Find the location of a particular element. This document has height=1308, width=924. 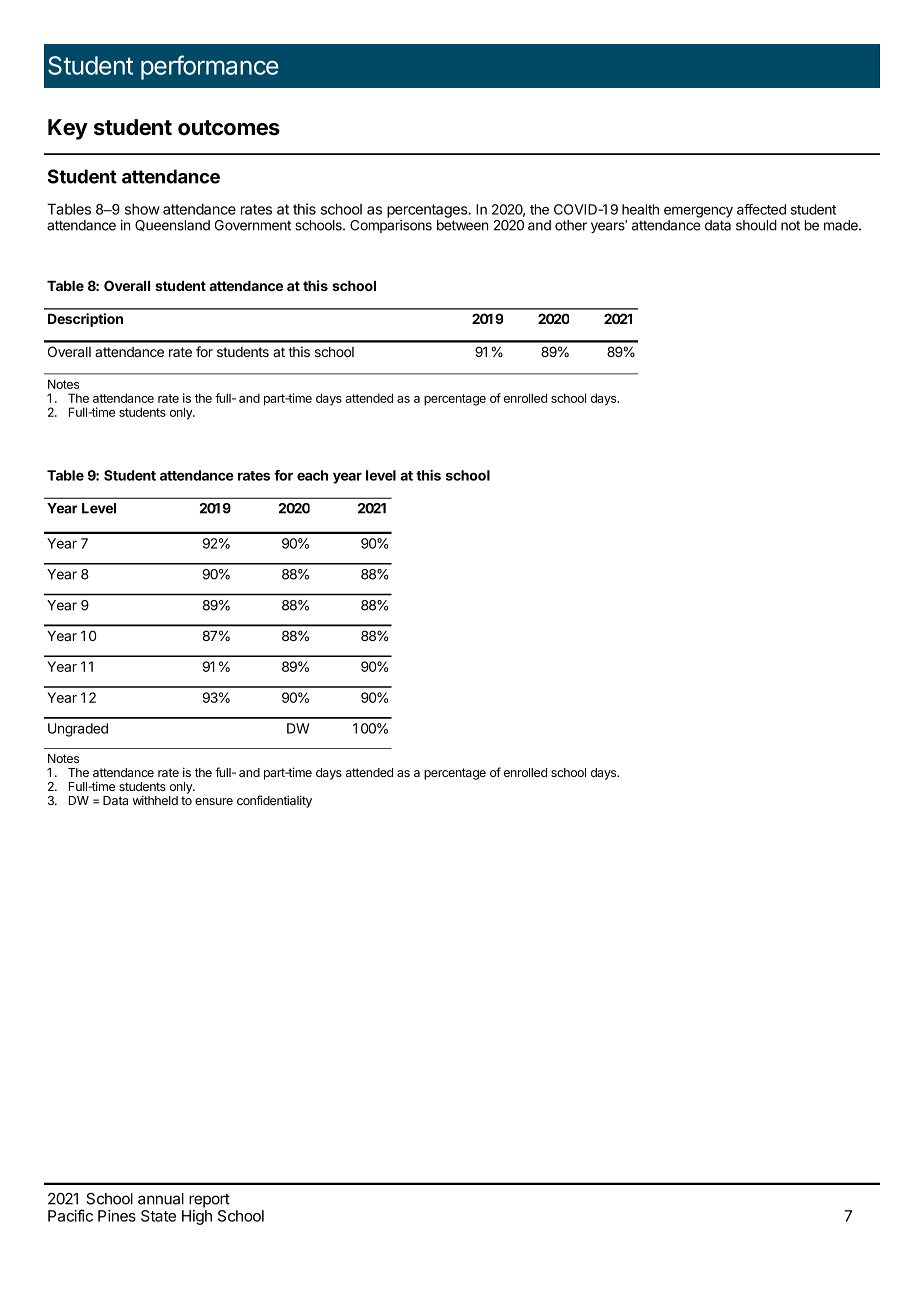

made is located at coordinates (842, 225).
